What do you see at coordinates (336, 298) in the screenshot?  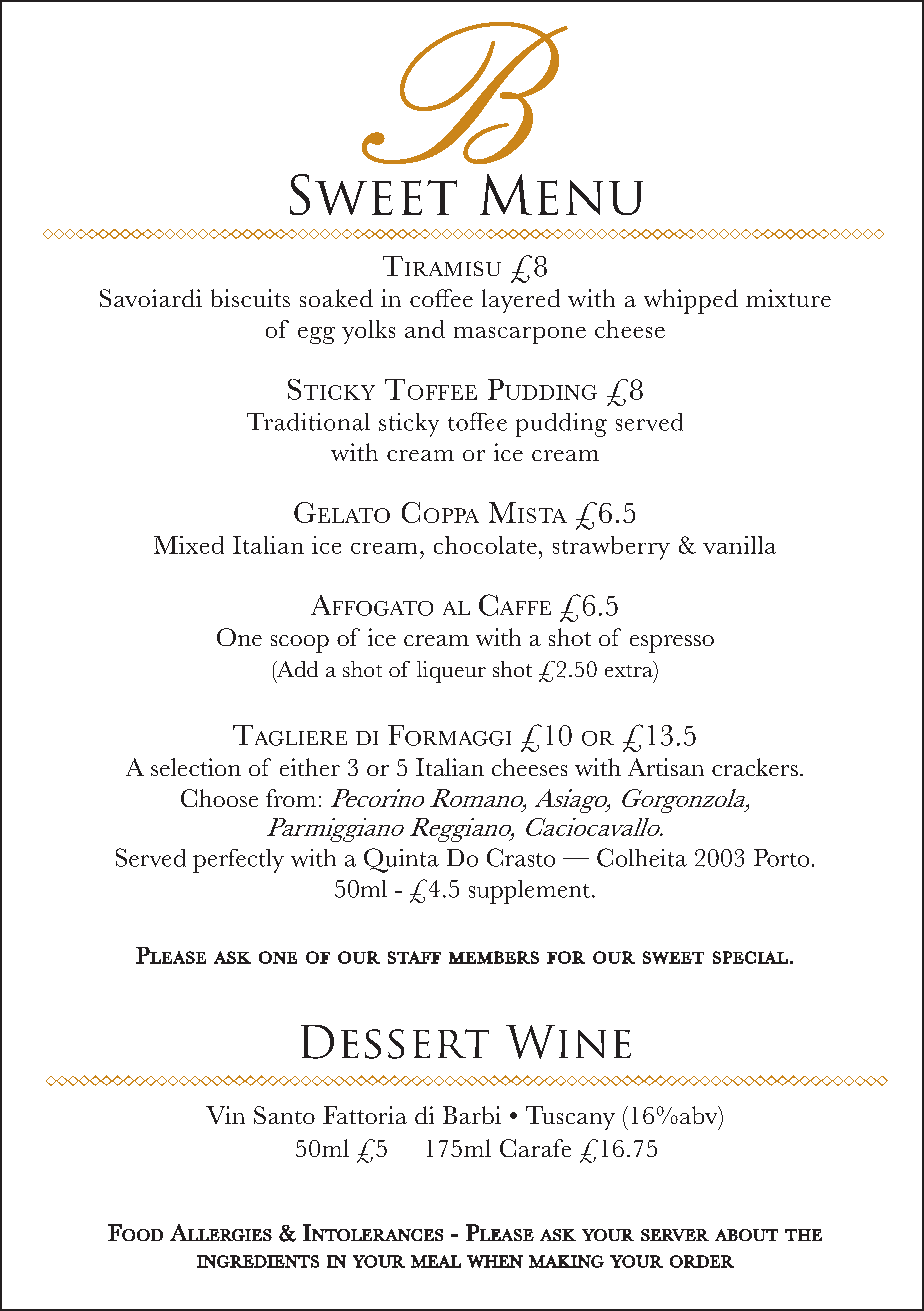 I see `soaked` at bounding box center [336, 298].
